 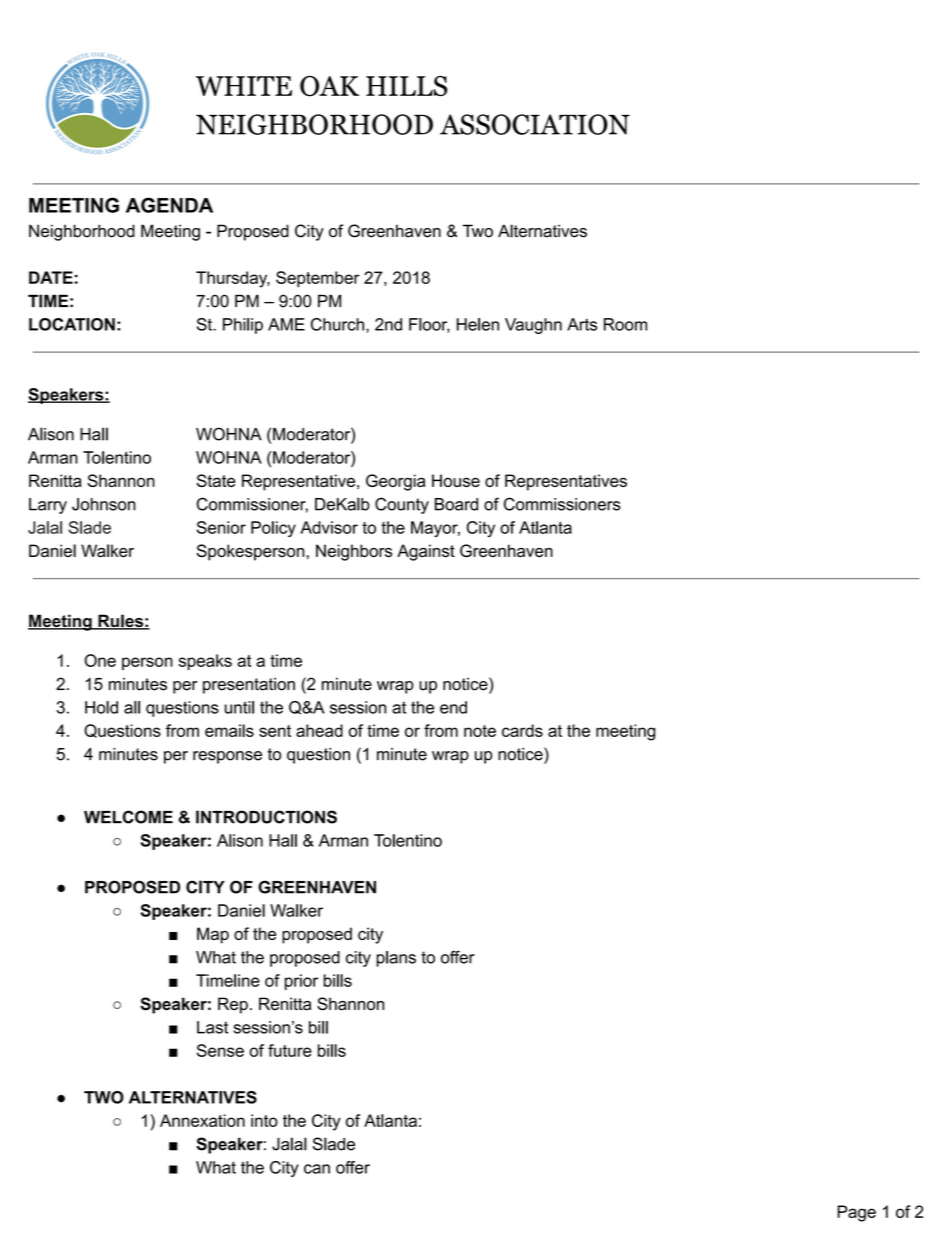 I want to click on HILLS, so click(x=406, y=86).
